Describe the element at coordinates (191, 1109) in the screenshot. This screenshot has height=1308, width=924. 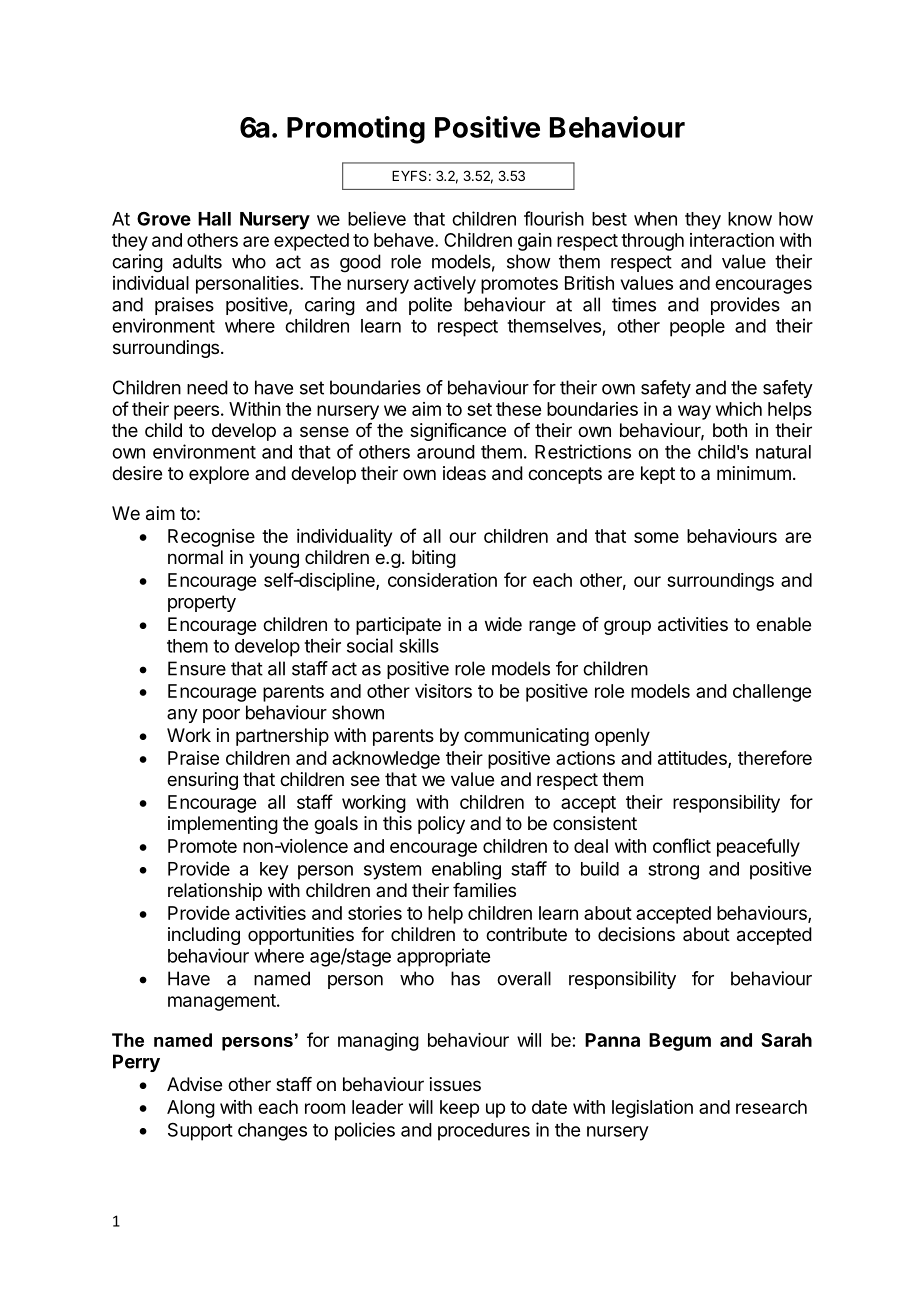
I see `Along` at that location.
